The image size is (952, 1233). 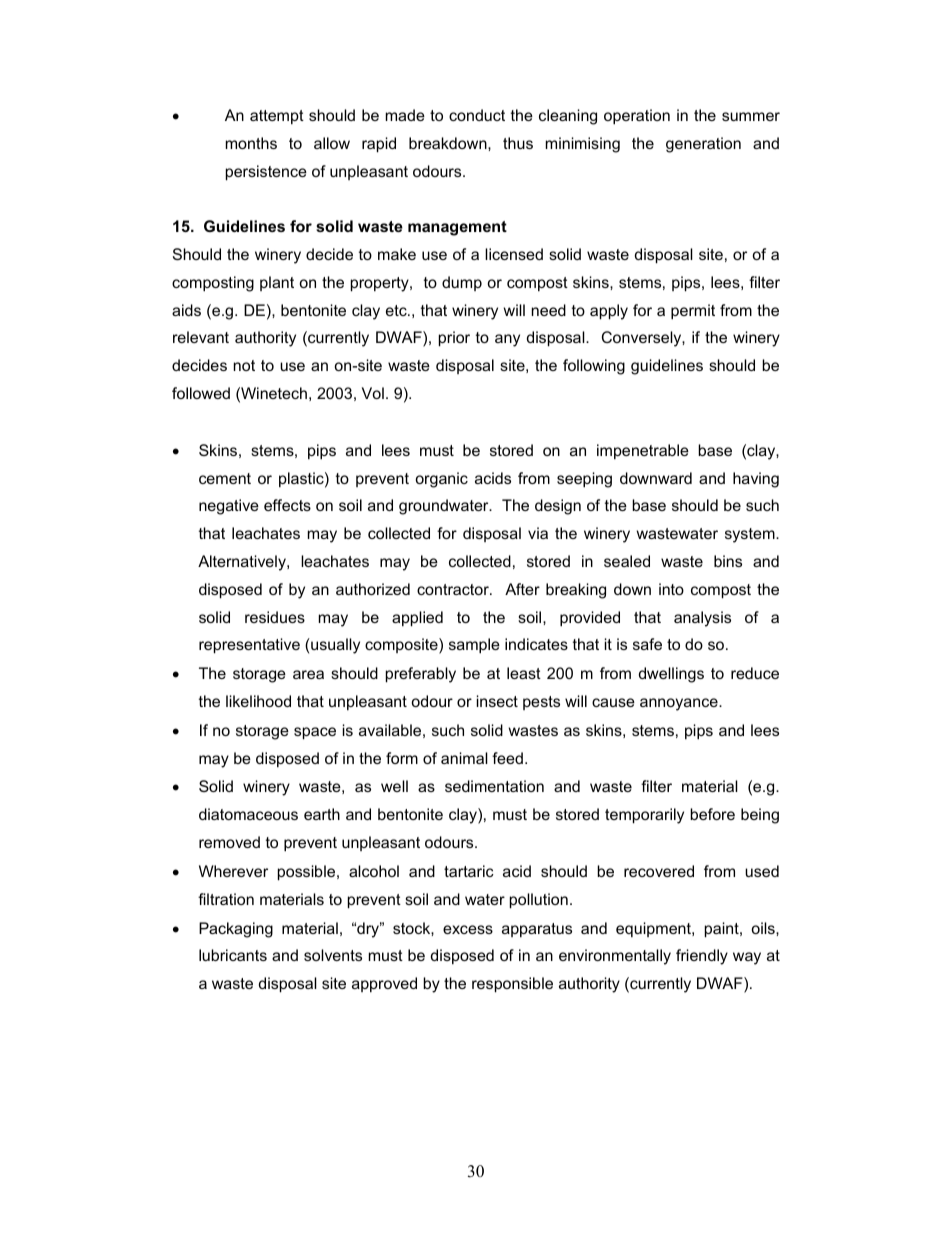 What do you see at coordinates (464, 758) in the screenshot?
I see `animal` at bounding box center [464, 758].
